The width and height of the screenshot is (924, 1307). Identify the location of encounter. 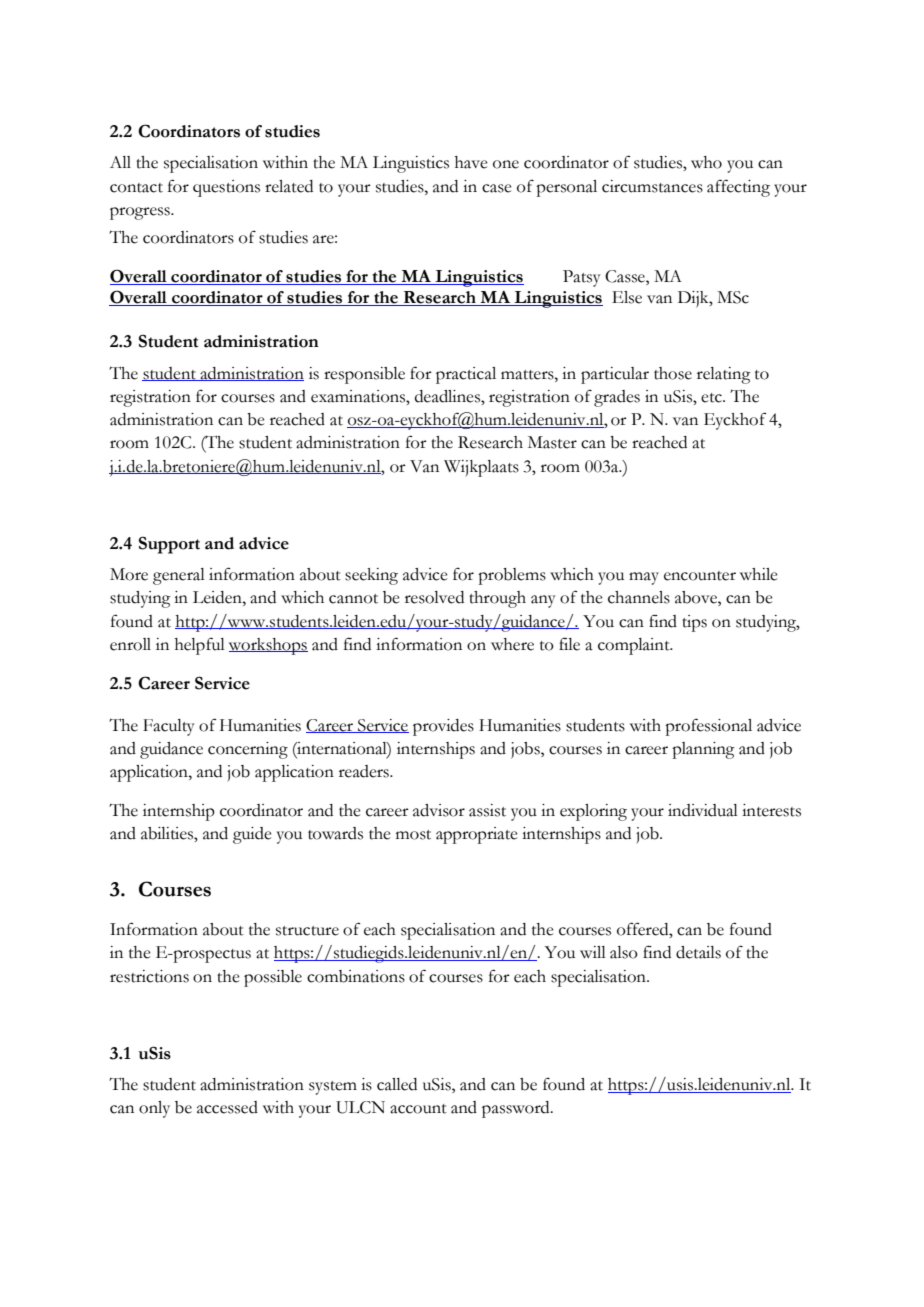
(700, 576).
